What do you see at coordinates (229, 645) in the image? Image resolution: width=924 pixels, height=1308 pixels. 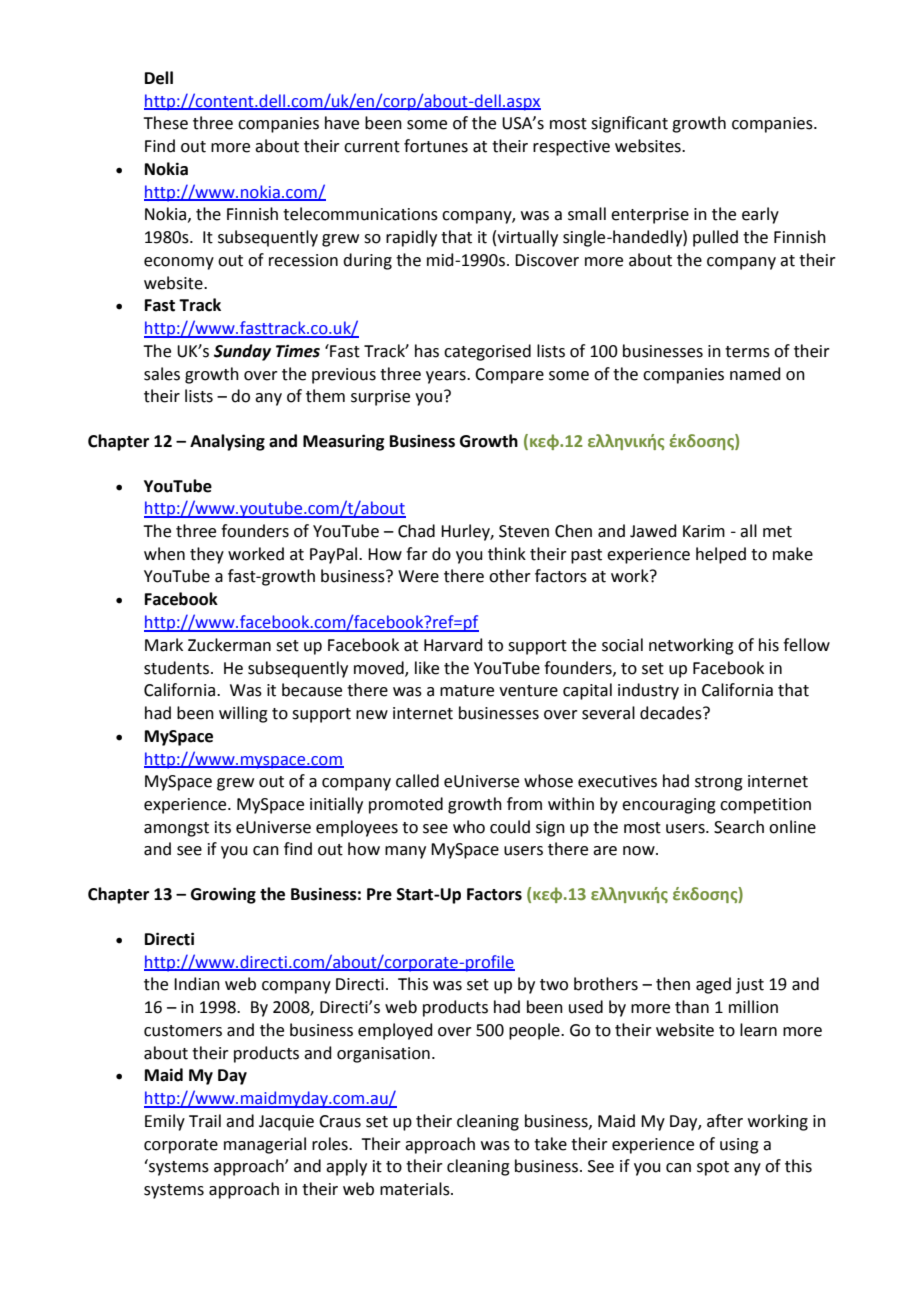 I see `Zuckerman` at bounding box center [229, 645].
